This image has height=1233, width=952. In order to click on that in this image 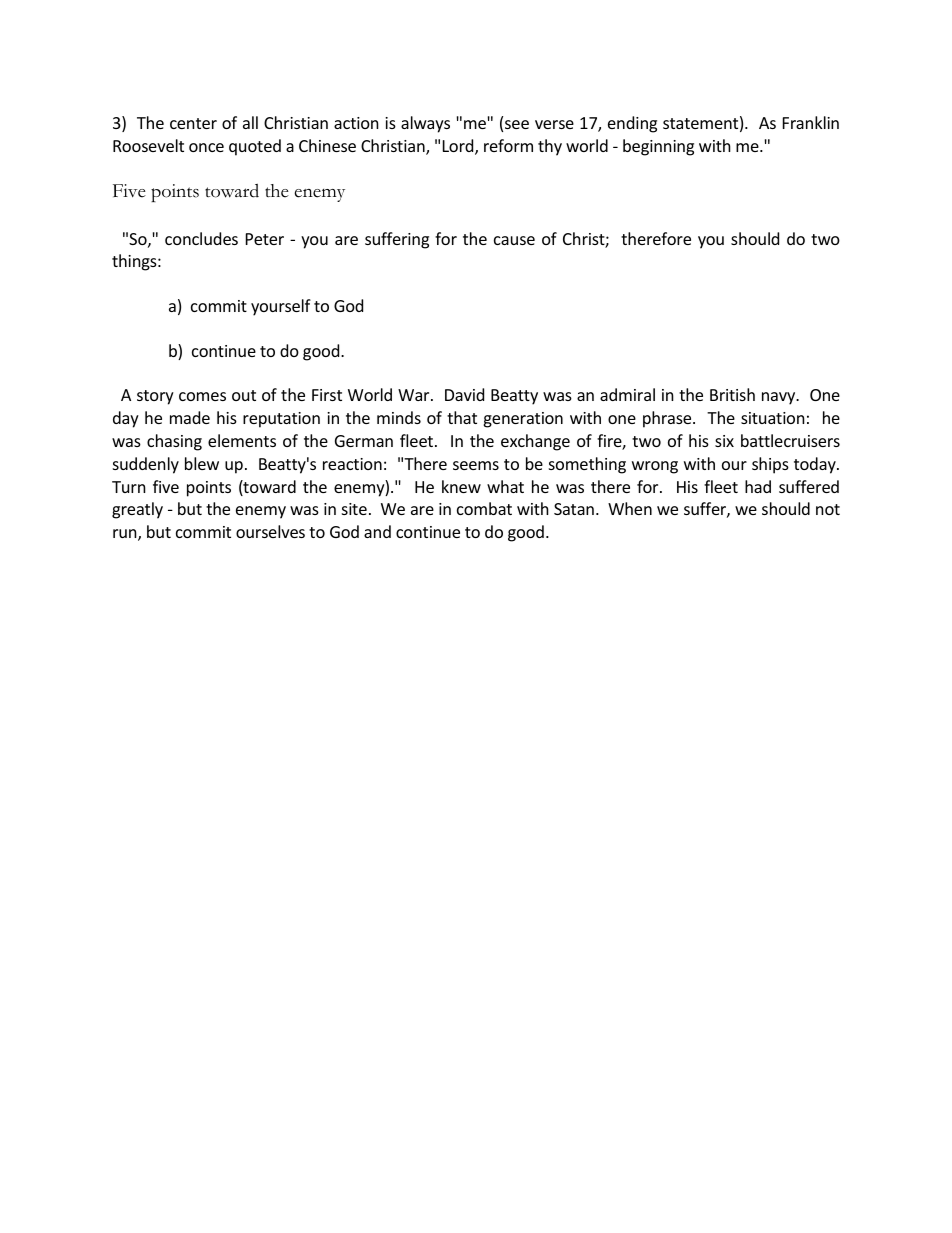, I will do `click(462, 417)`.
